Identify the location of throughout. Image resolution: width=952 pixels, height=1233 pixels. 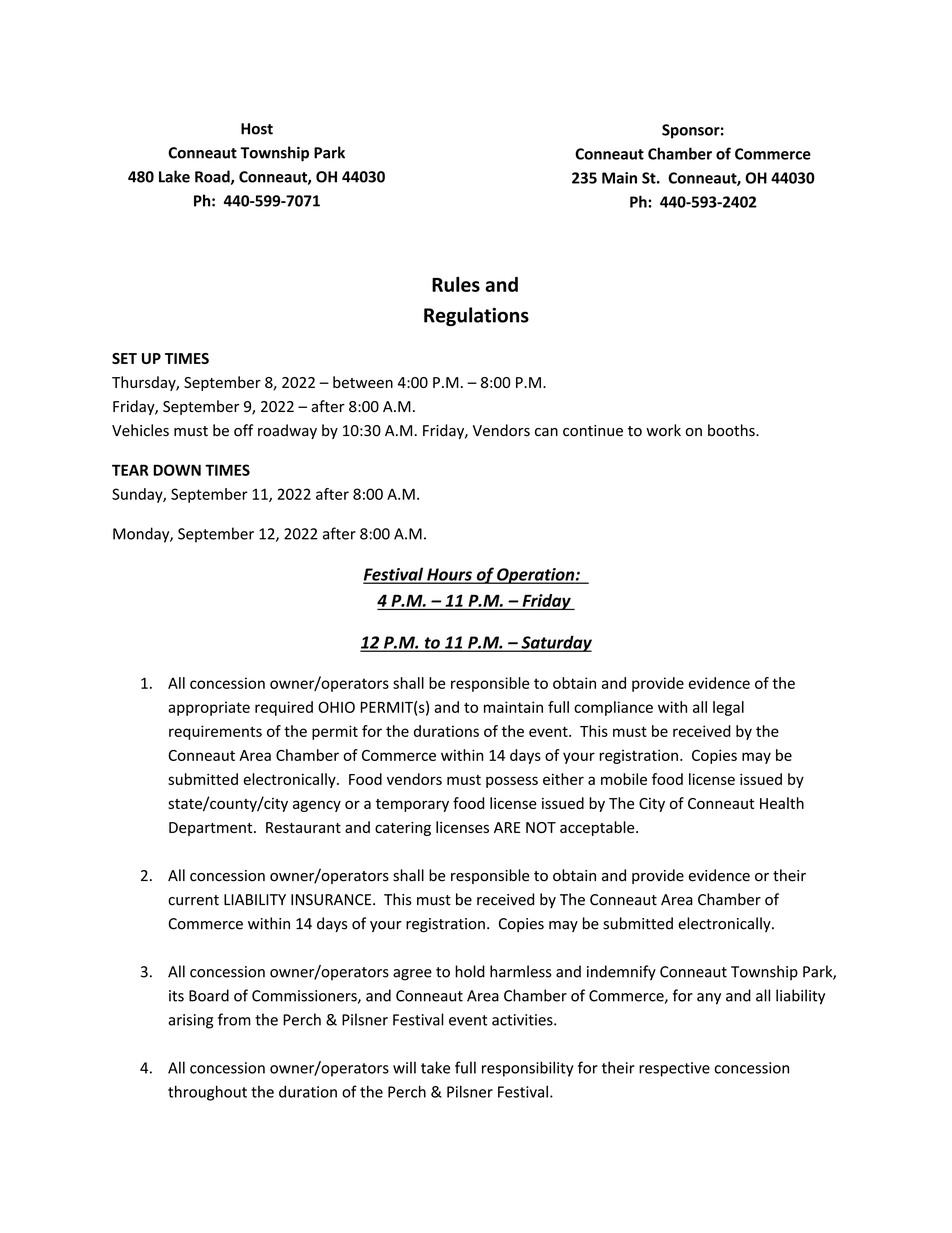
(207, 1093).
